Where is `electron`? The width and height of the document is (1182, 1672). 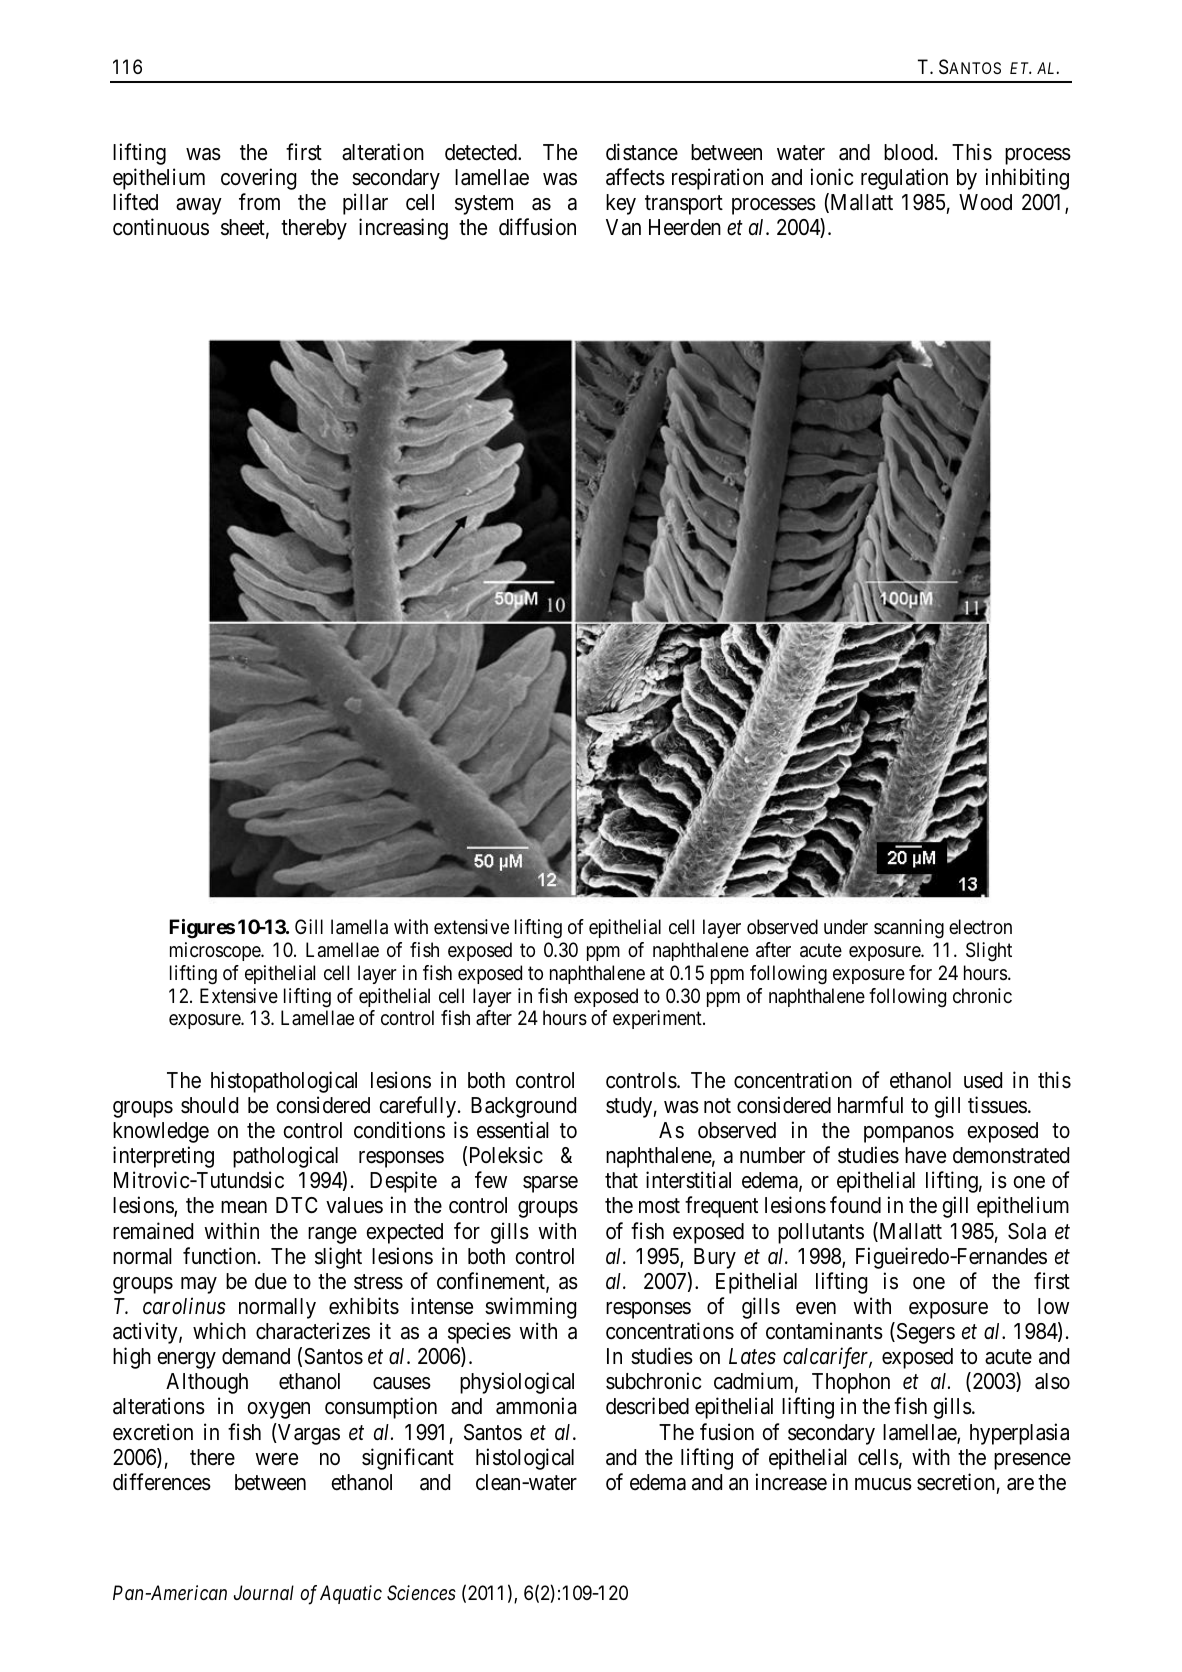
electron is located at coordinates (980, 927).
